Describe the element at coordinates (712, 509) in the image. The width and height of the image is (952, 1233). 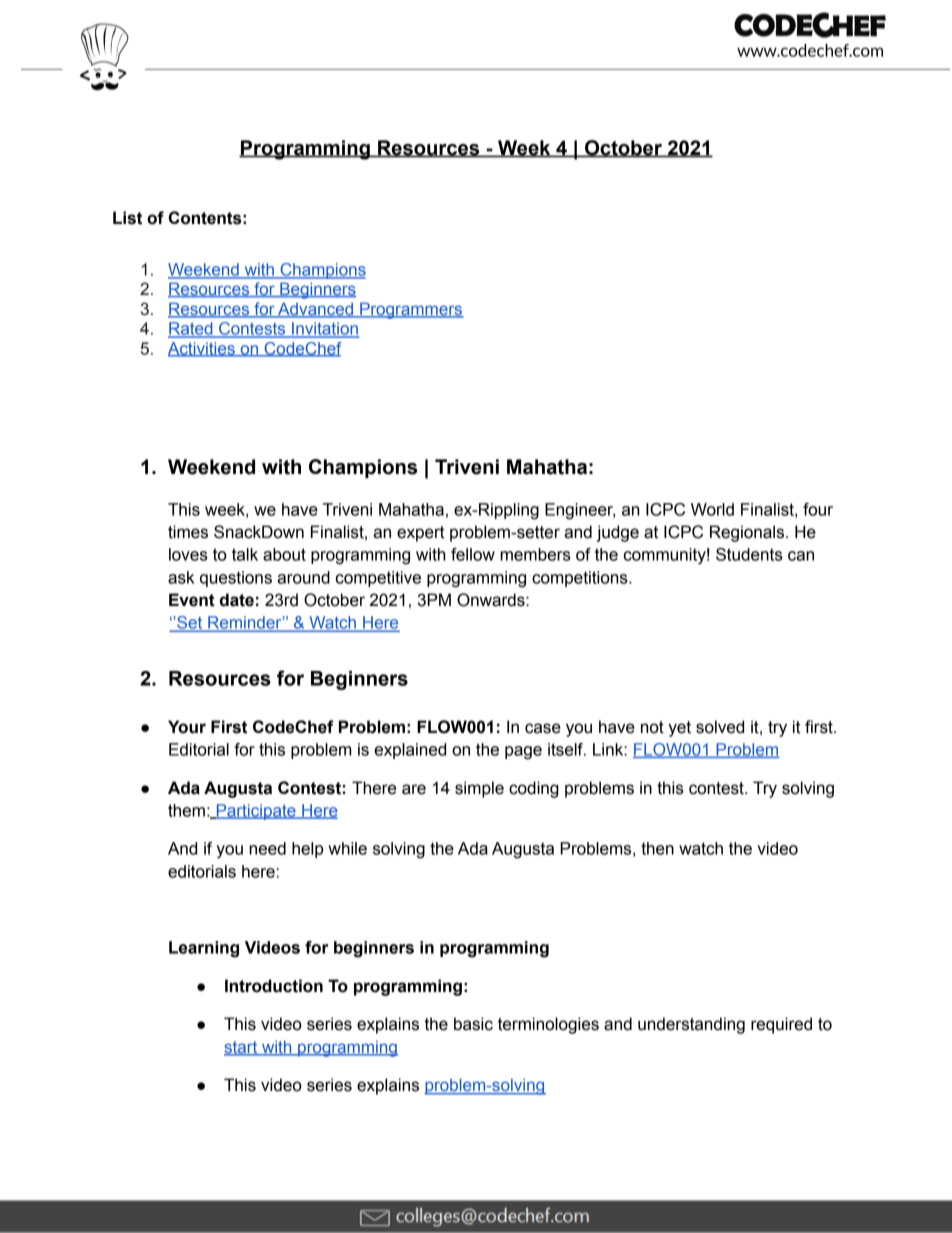
I see `World` at that location.
